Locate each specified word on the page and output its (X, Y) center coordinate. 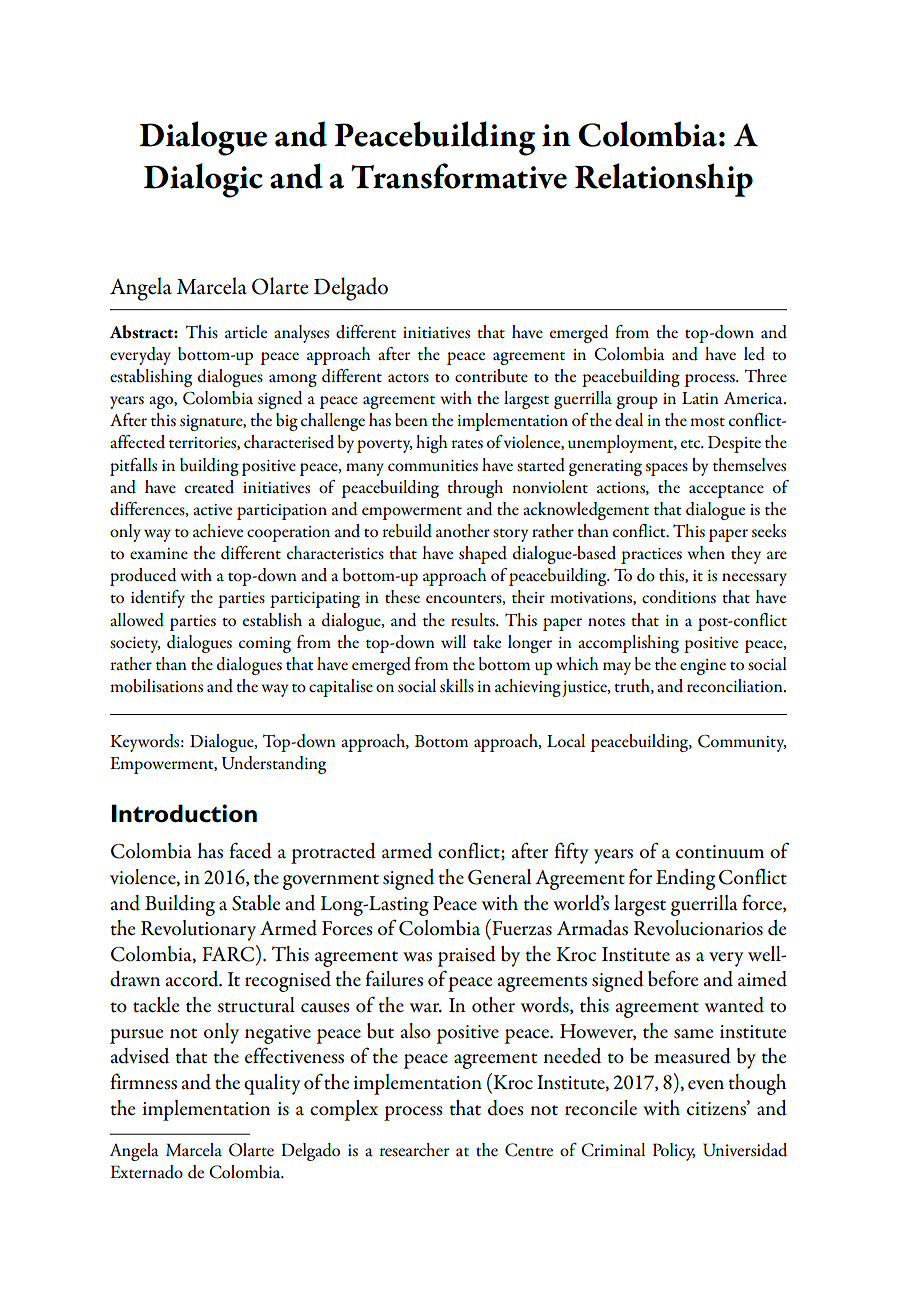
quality (272, 1084)
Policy (674, 1152)
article (246, 331)
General (499, 877)
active (212, 509)
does (506, 1108)
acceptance (726, 491)
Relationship (664, 180)
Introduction (184, 813)
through (475, 489)
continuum (720, 852)
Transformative (459, 176)
